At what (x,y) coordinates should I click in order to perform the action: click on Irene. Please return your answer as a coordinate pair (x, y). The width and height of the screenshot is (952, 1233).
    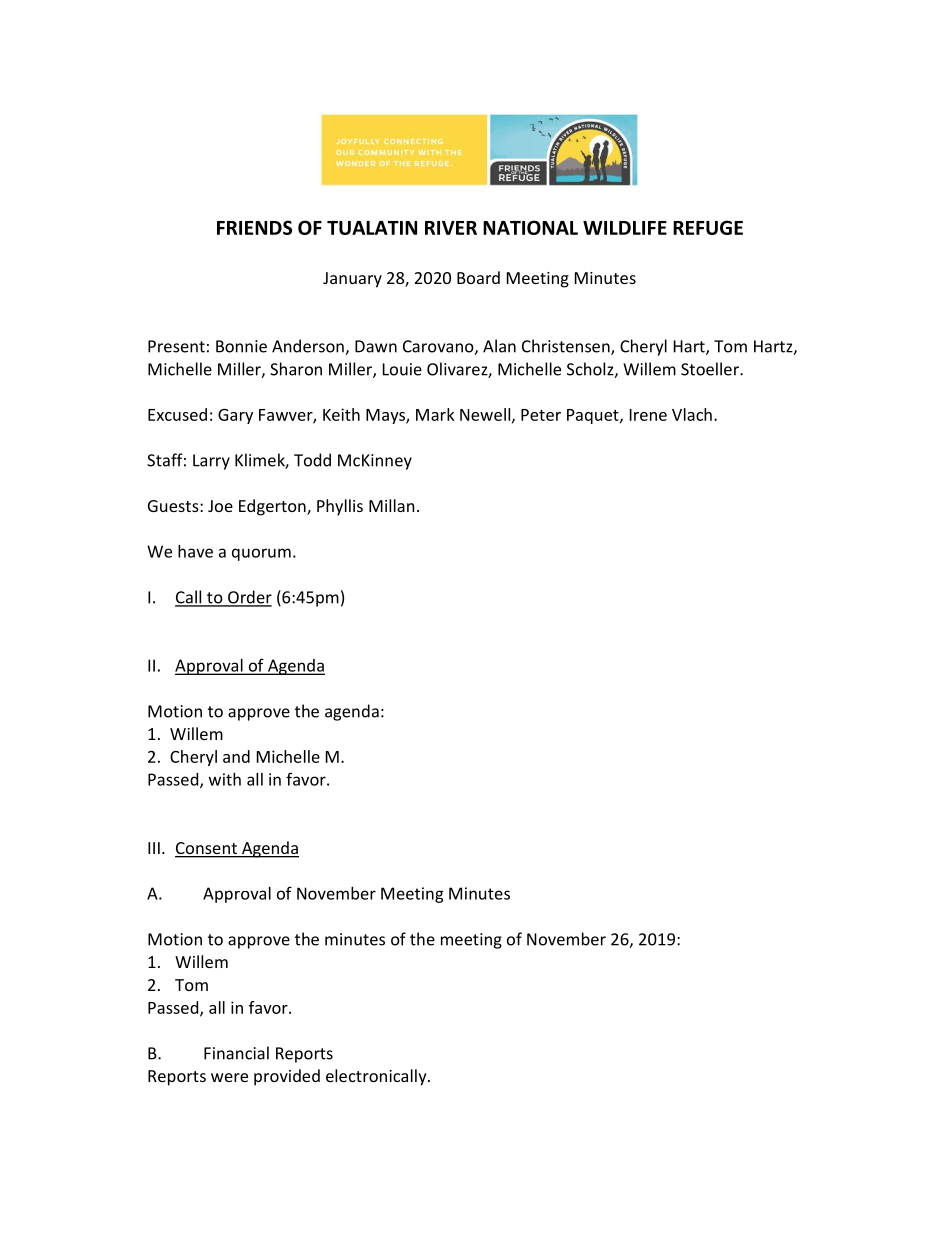
    Looking at the image, I should click on (648, 415).
